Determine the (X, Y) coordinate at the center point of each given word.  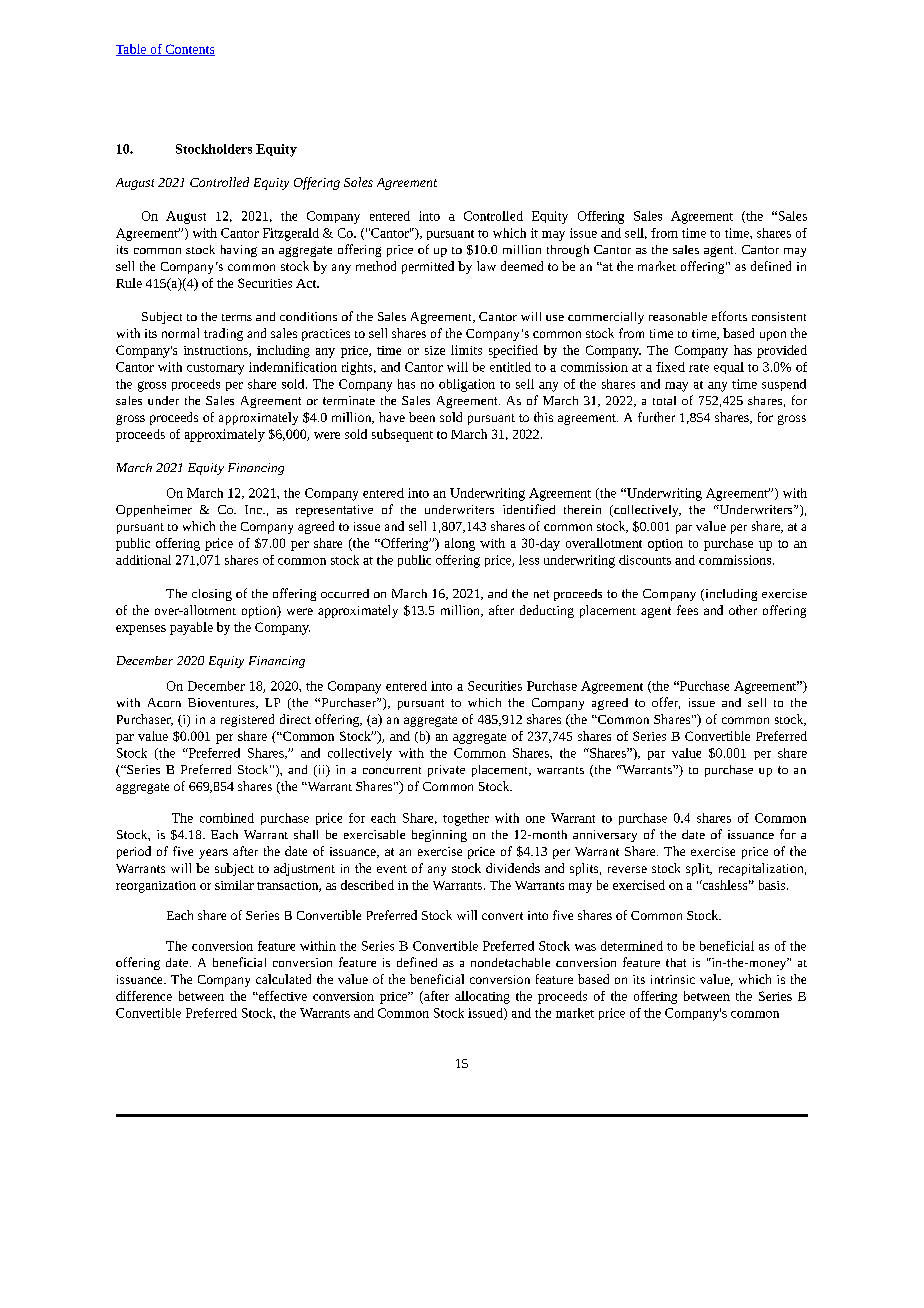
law (486, 266)
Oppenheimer (154, 511)
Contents (189, 50)
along (460, 544)
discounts (645, 560)
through (568, 251)
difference (144, 996)
